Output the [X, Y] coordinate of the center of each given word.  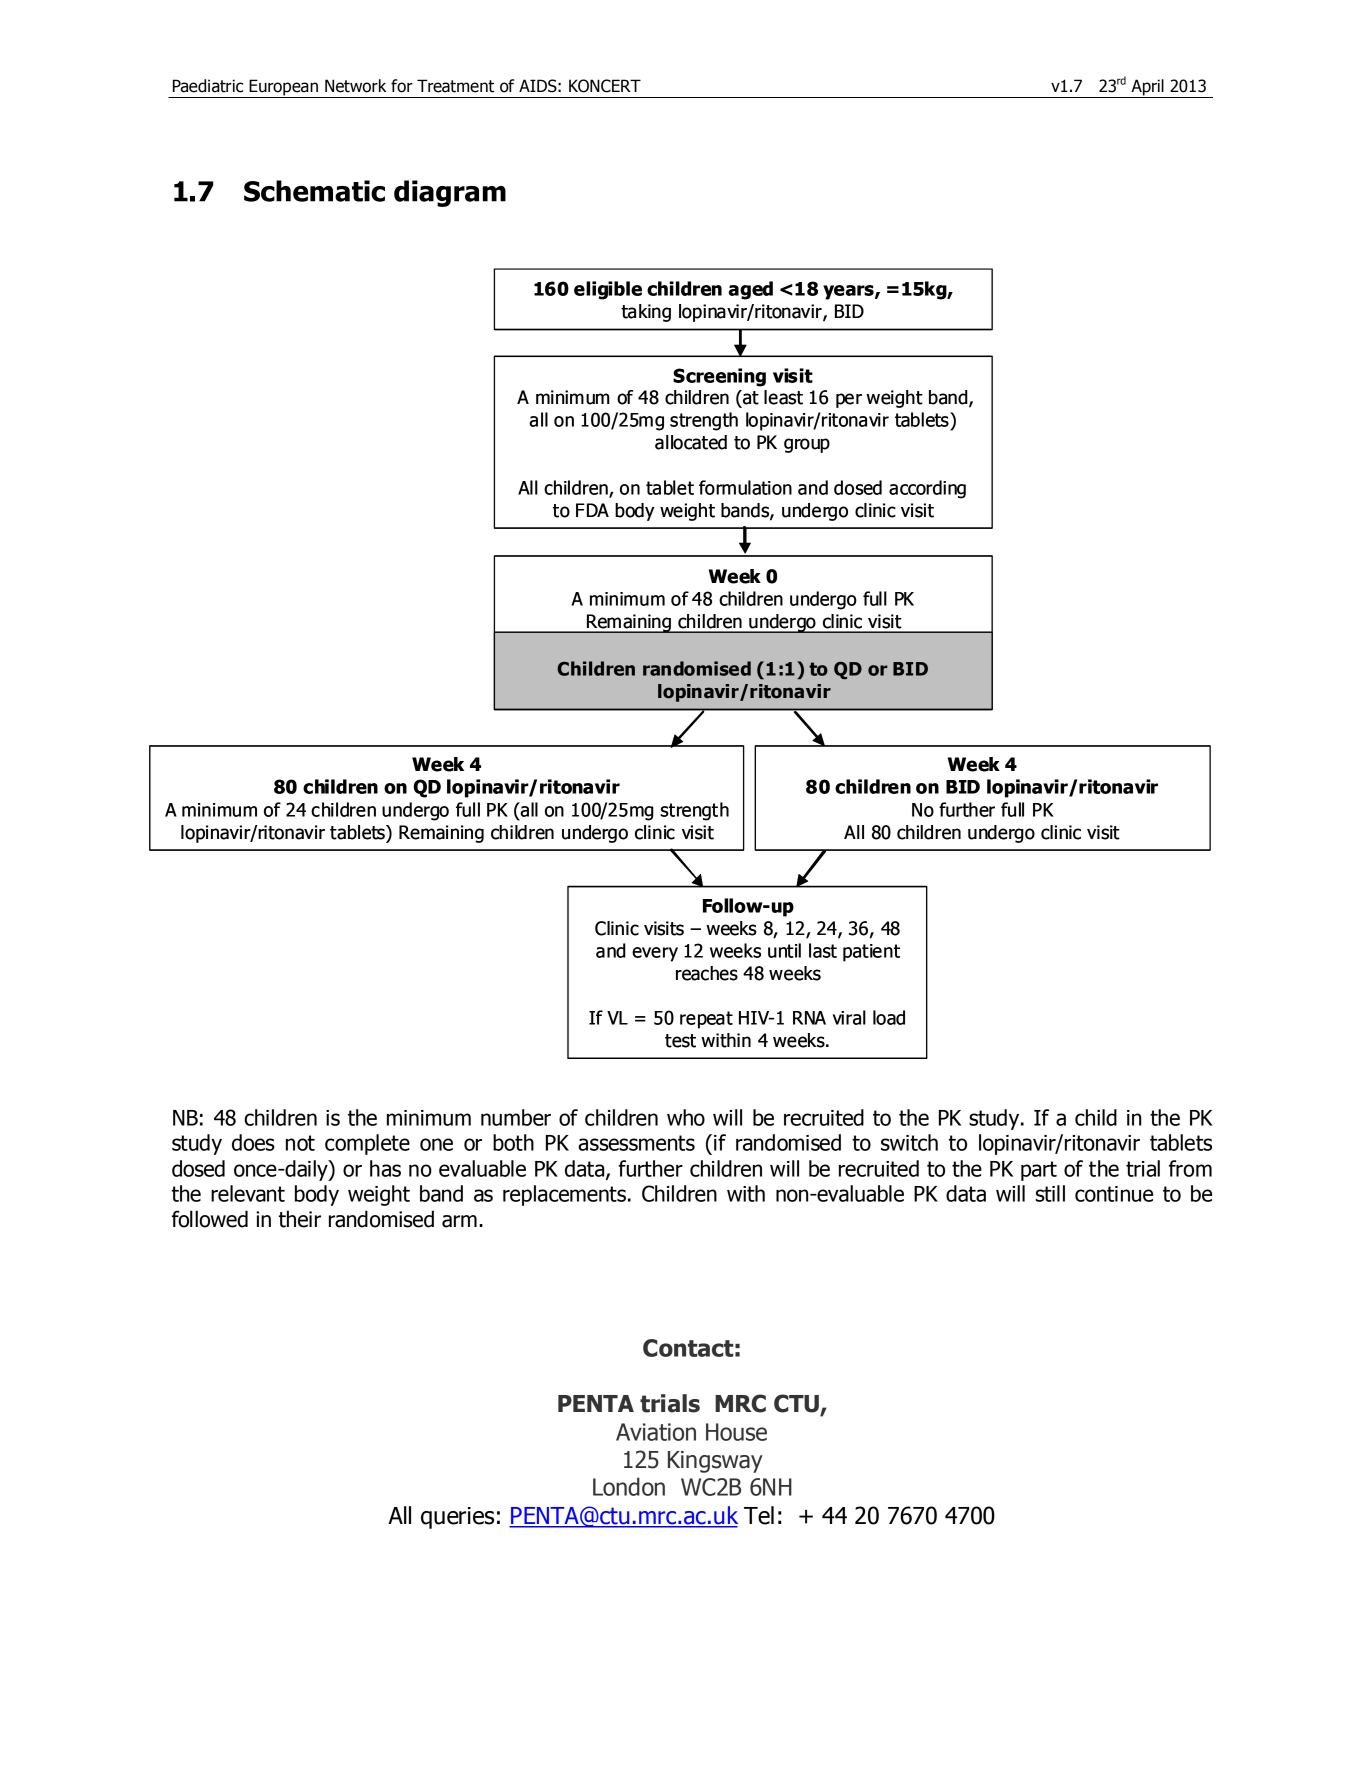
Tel [759, 1515]
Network [355, 86]
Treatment [455, 86]
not [300, 1143]
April [1147, 88]
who [686, 1117]
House [736, 1432]
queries [457, 1518]
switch [909, 1142]
